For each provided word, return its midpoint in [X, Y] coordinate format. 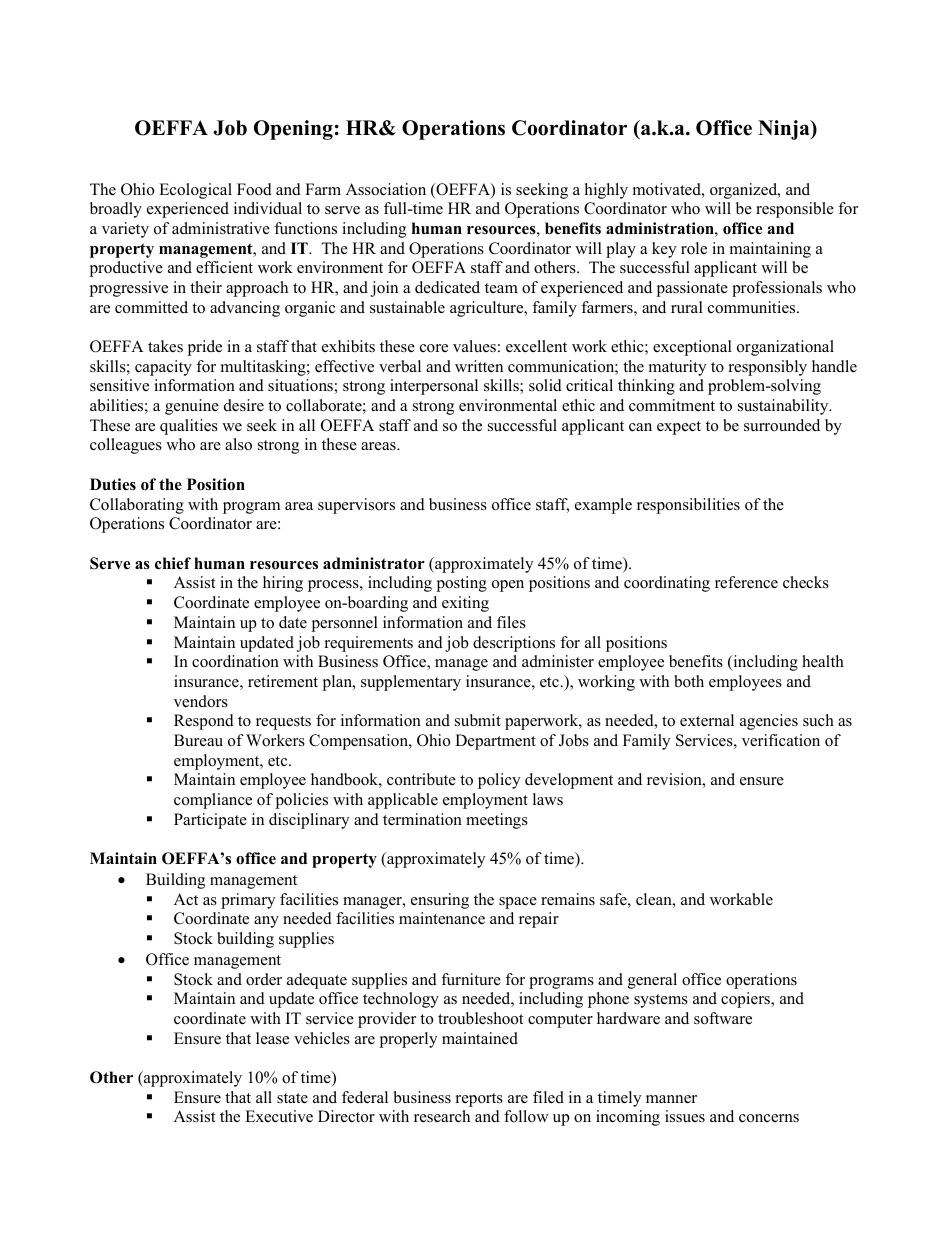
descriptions [514, 644]
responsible [795, 210]
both [689, 681]
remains [568, 899]
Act [186, 899]
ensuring [440, 901]
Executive [279, 1116]
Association [386, 189]
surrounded [782, 425]
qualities [189, 427]
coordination [235, 661]
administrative [221, 228]
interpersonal [434, 387]
